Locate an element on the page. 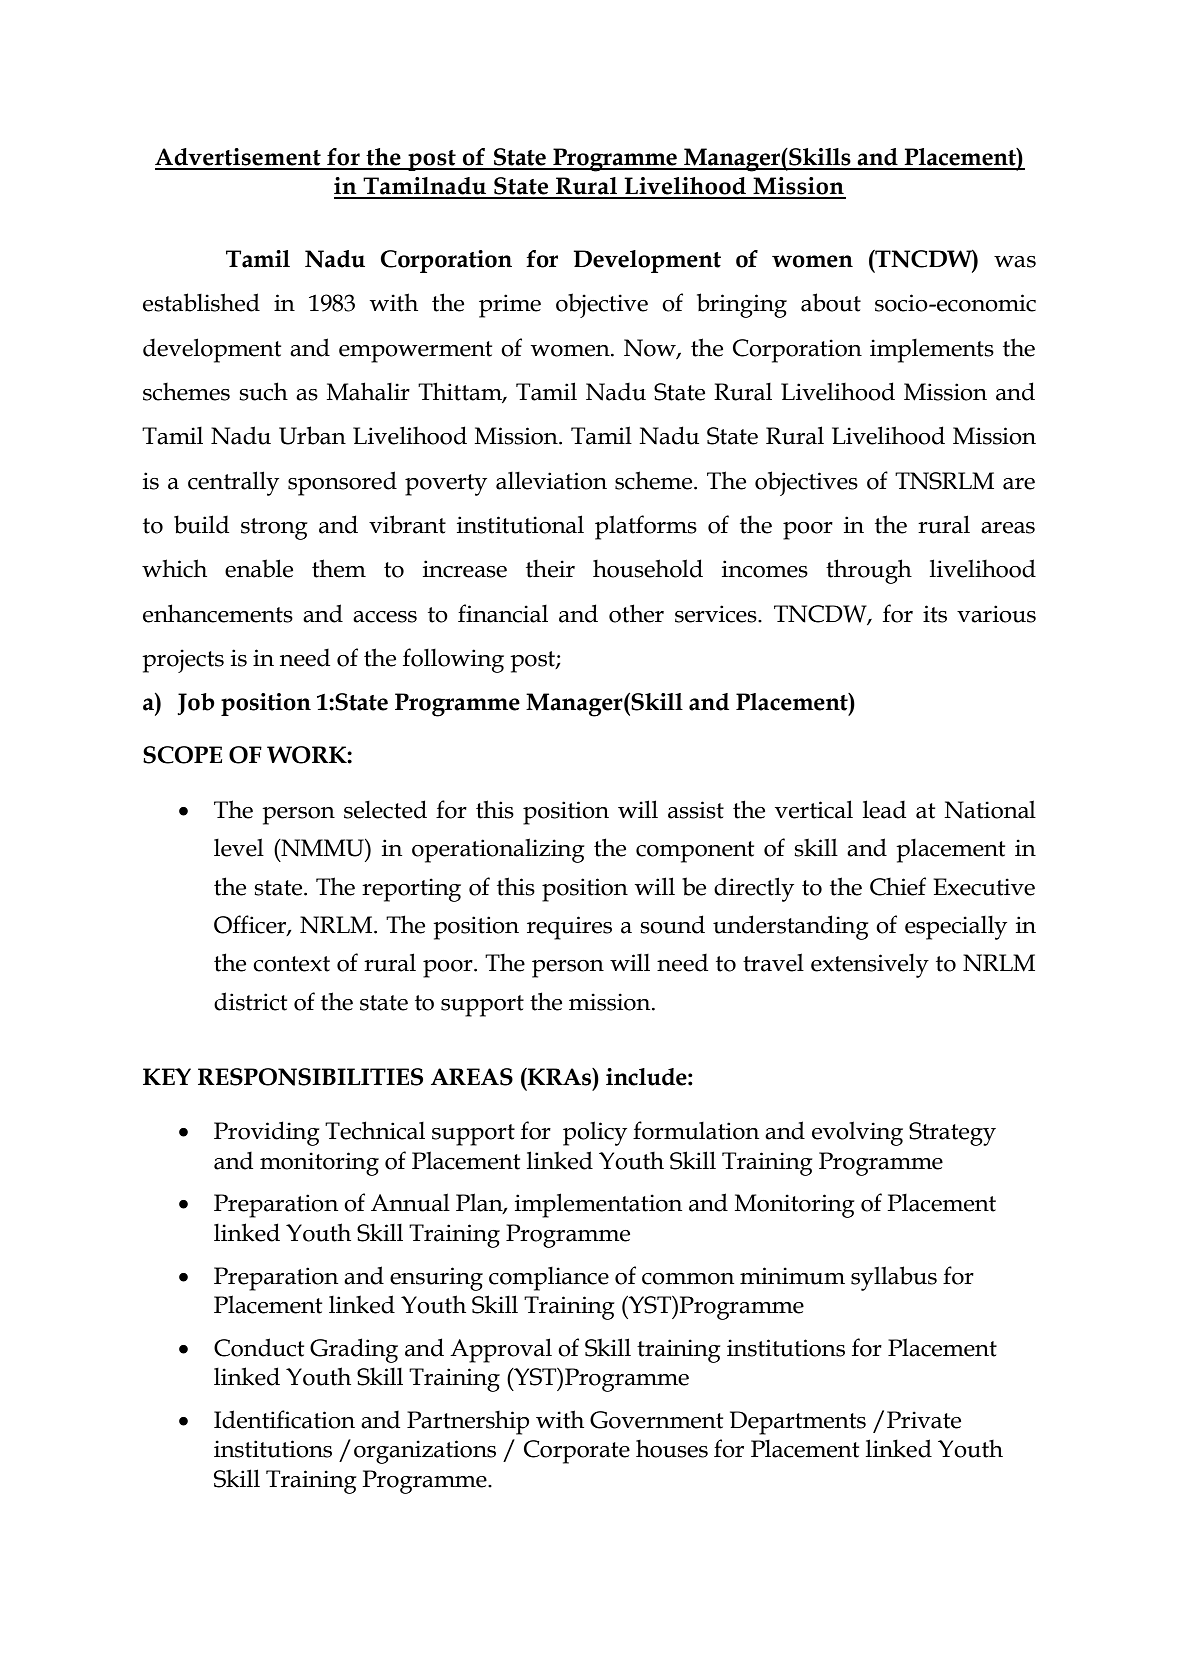 Image resolution: width=1179 pixels, height=1668 pixels. Identification is located at coordinates (284, 1419).
